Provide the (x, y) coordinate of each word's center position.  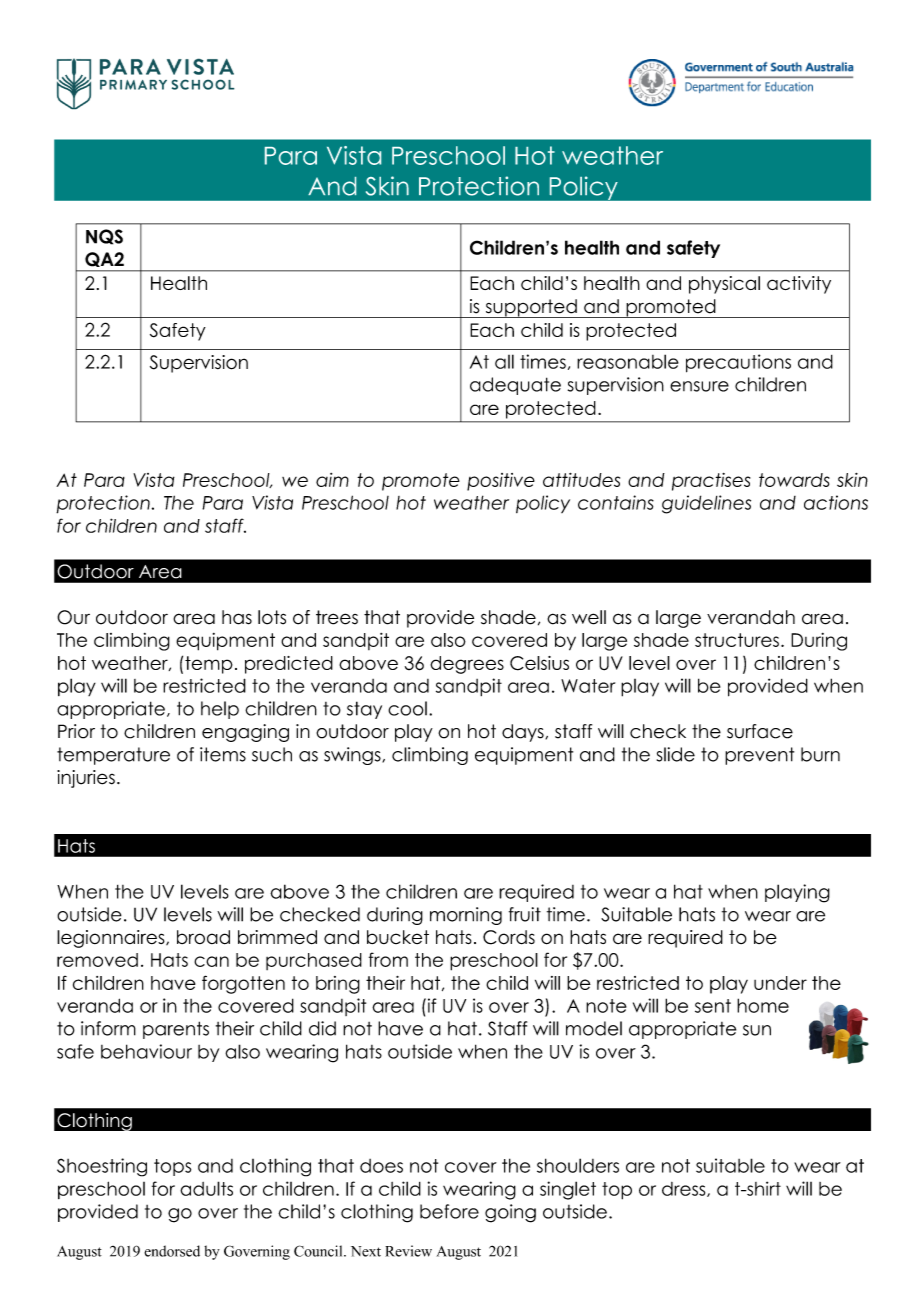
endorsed (172, 1251)
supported (531, 308)
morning (466, 916)
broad (203, 937)
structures (737, 640)
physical (724, 285)
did (322, 1028)
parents (176, 1030)
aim (332, 480)
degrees (467, 665)
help (220, 710)
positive (501, 482)
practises (711, 482)
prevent (759, 756)
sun (757, 1030)
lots (272, 617)
